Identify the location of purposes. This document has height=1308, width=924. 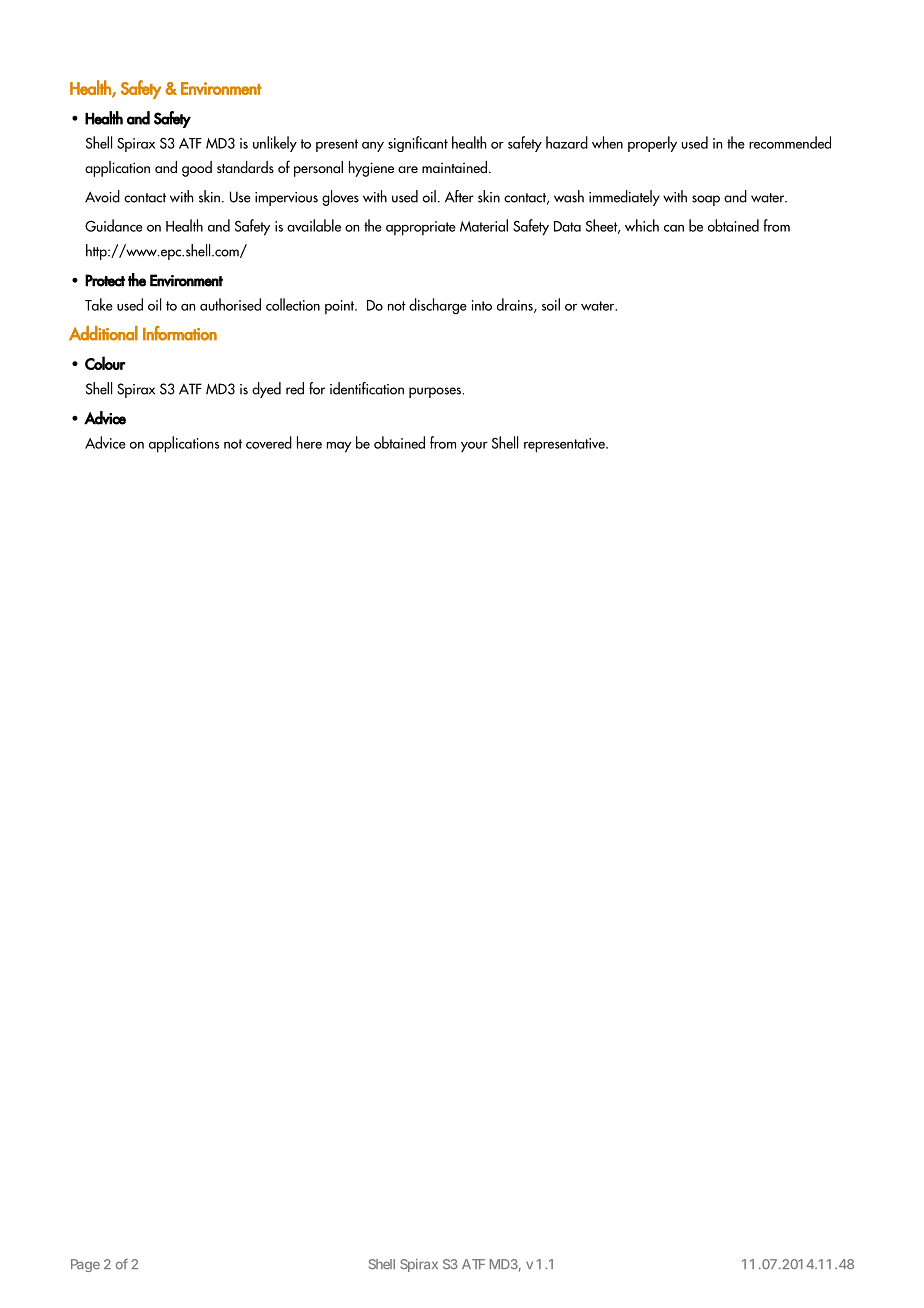
(436, 392).
